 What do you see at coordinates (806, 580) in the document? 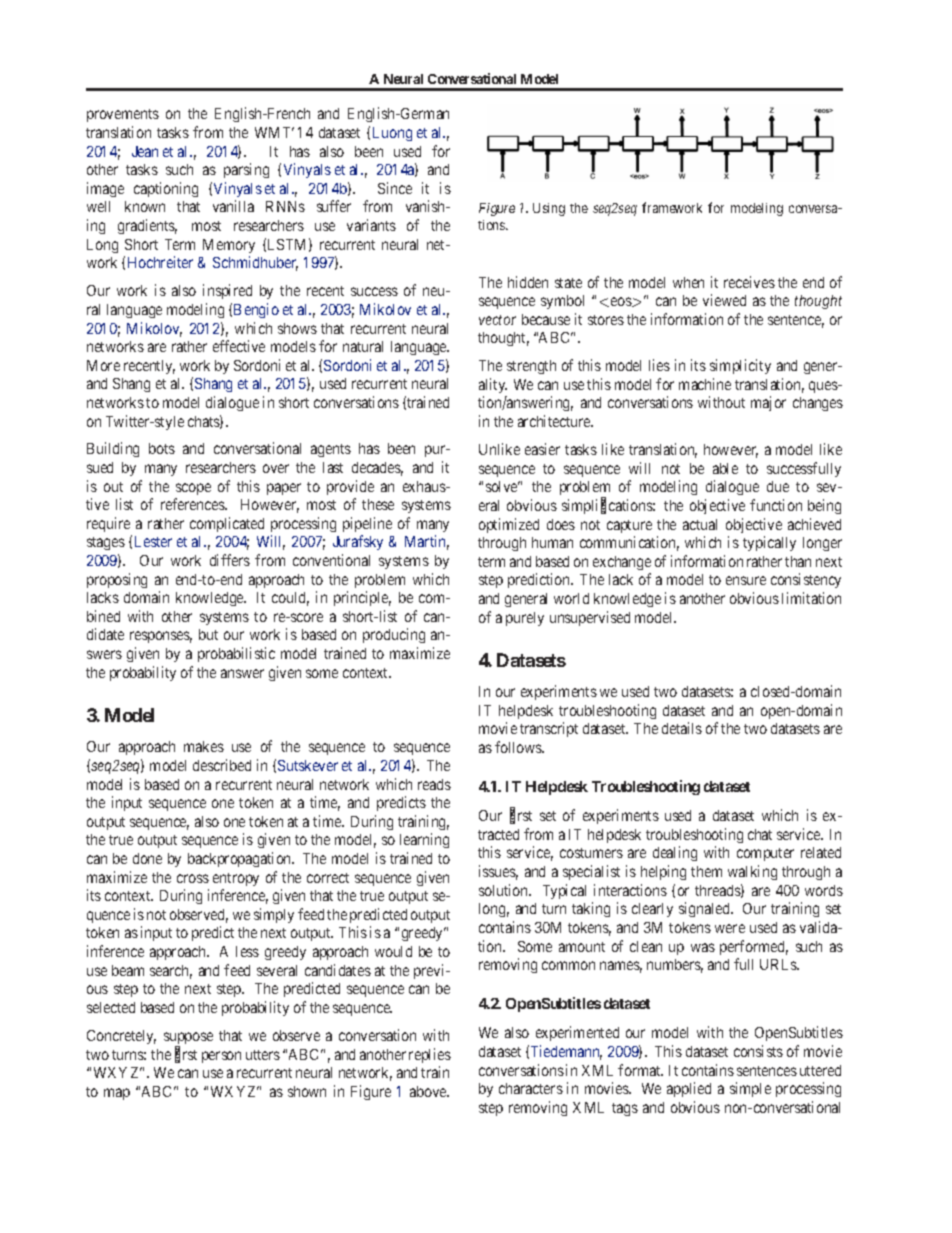
I see `consistency` at bounding box center [806, 580].
